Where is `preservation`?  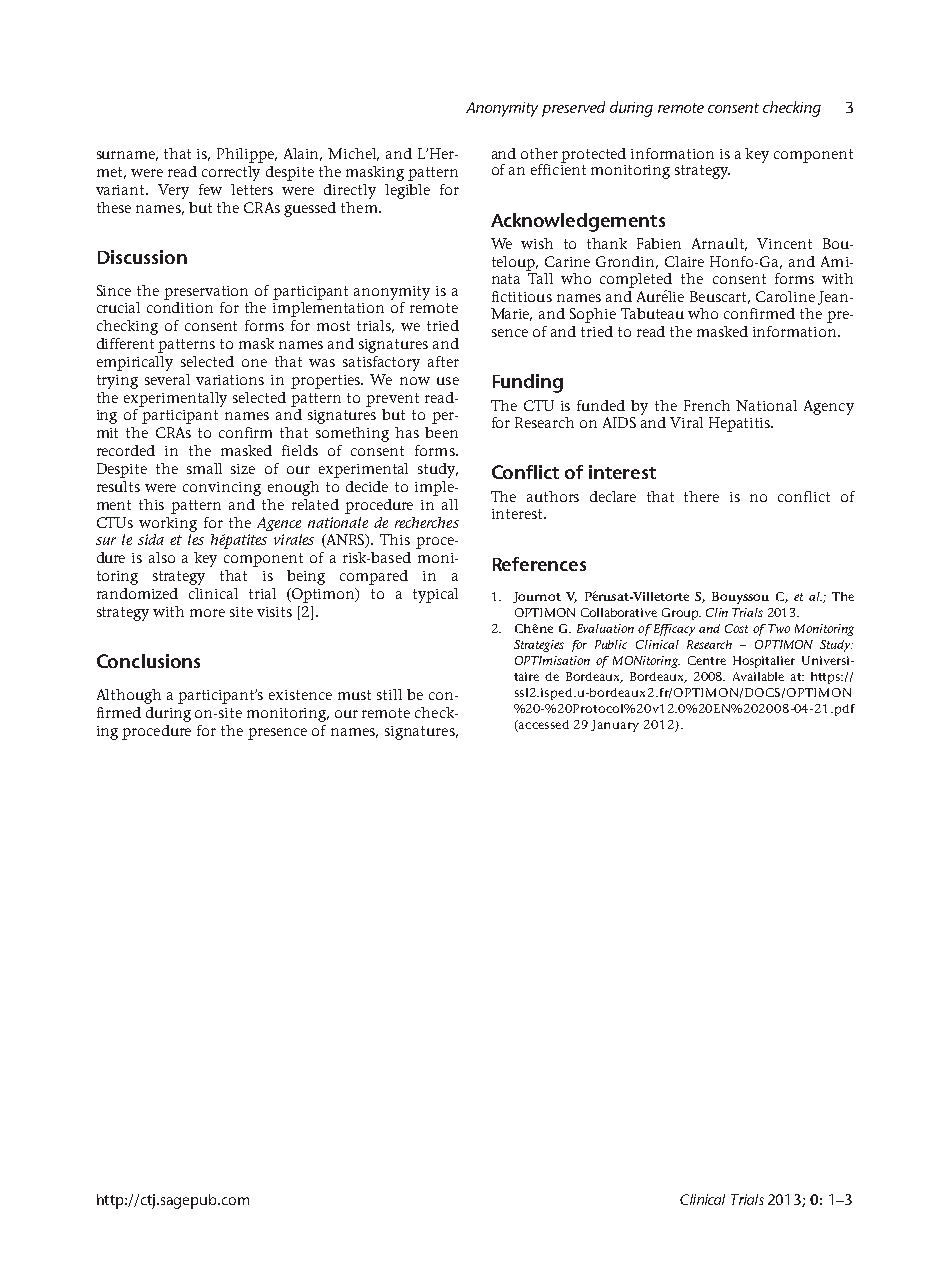 preservation is located at coordinates (206, 293).
